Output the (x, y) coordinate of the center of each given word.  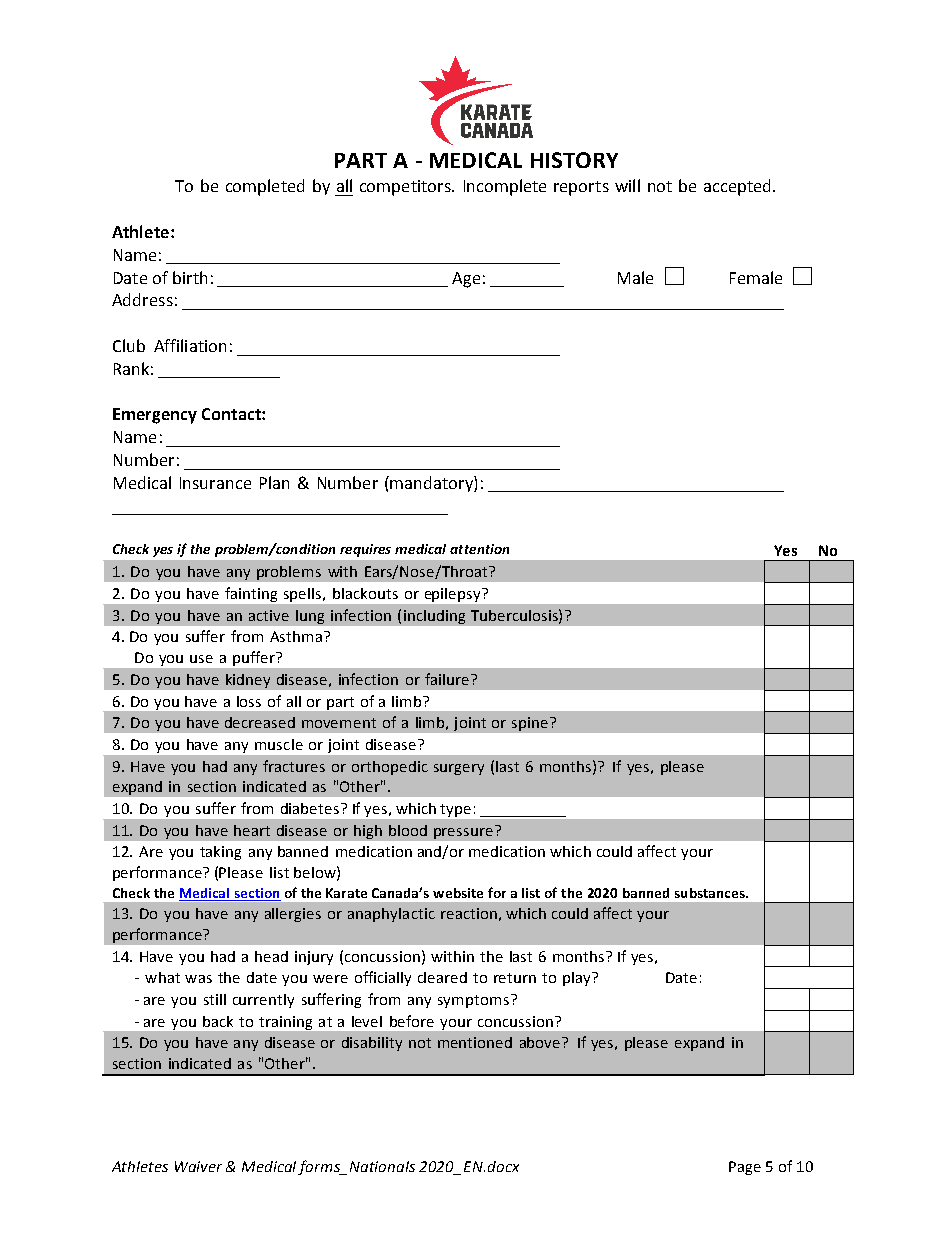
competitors (406, 188)
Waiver (198, 1166)
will (627, 185)
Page (745, 1168)
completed (265, 187)
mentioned (475, 1042)
